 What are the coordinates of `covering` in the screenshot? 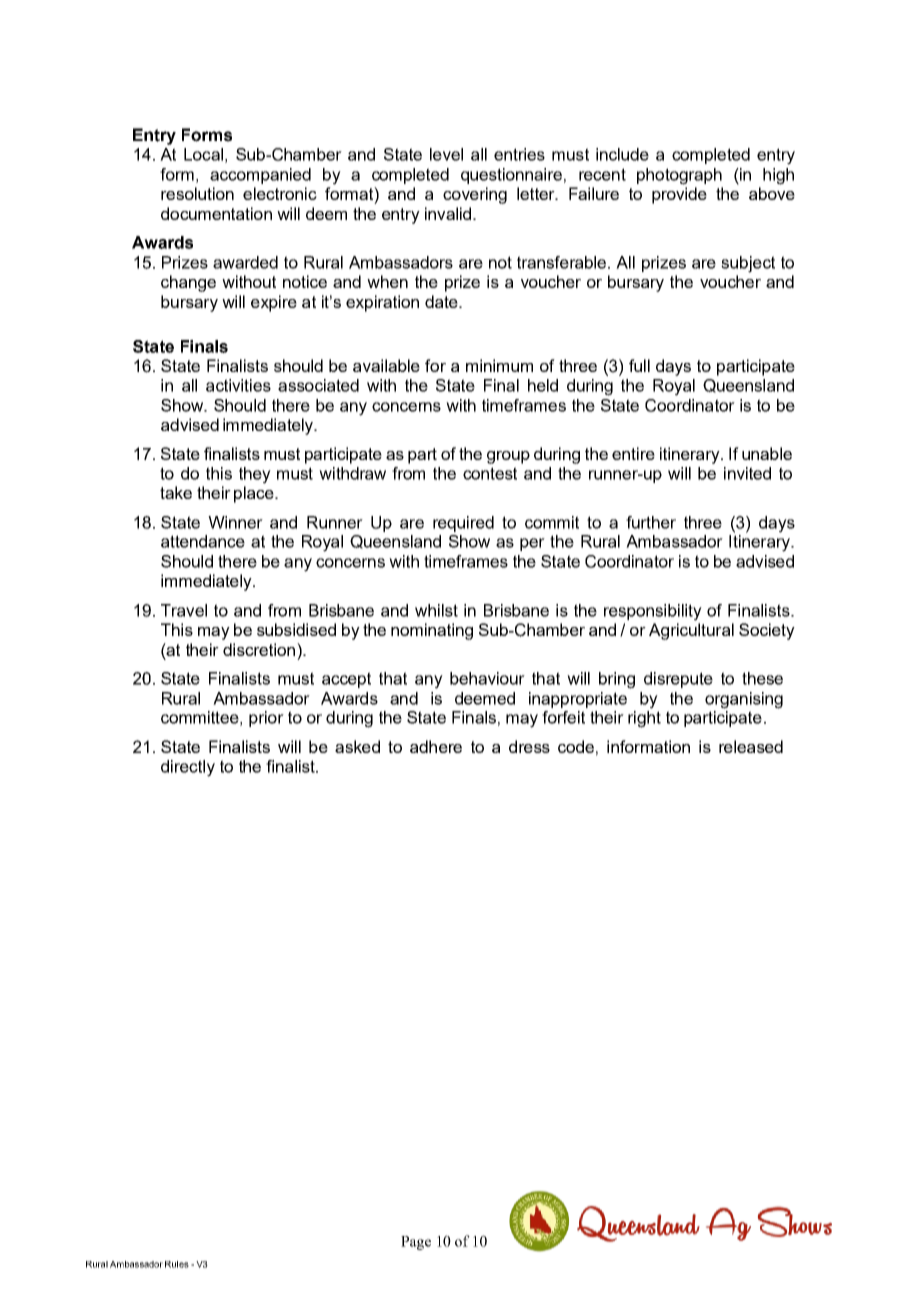 It's located at (475, 195).
